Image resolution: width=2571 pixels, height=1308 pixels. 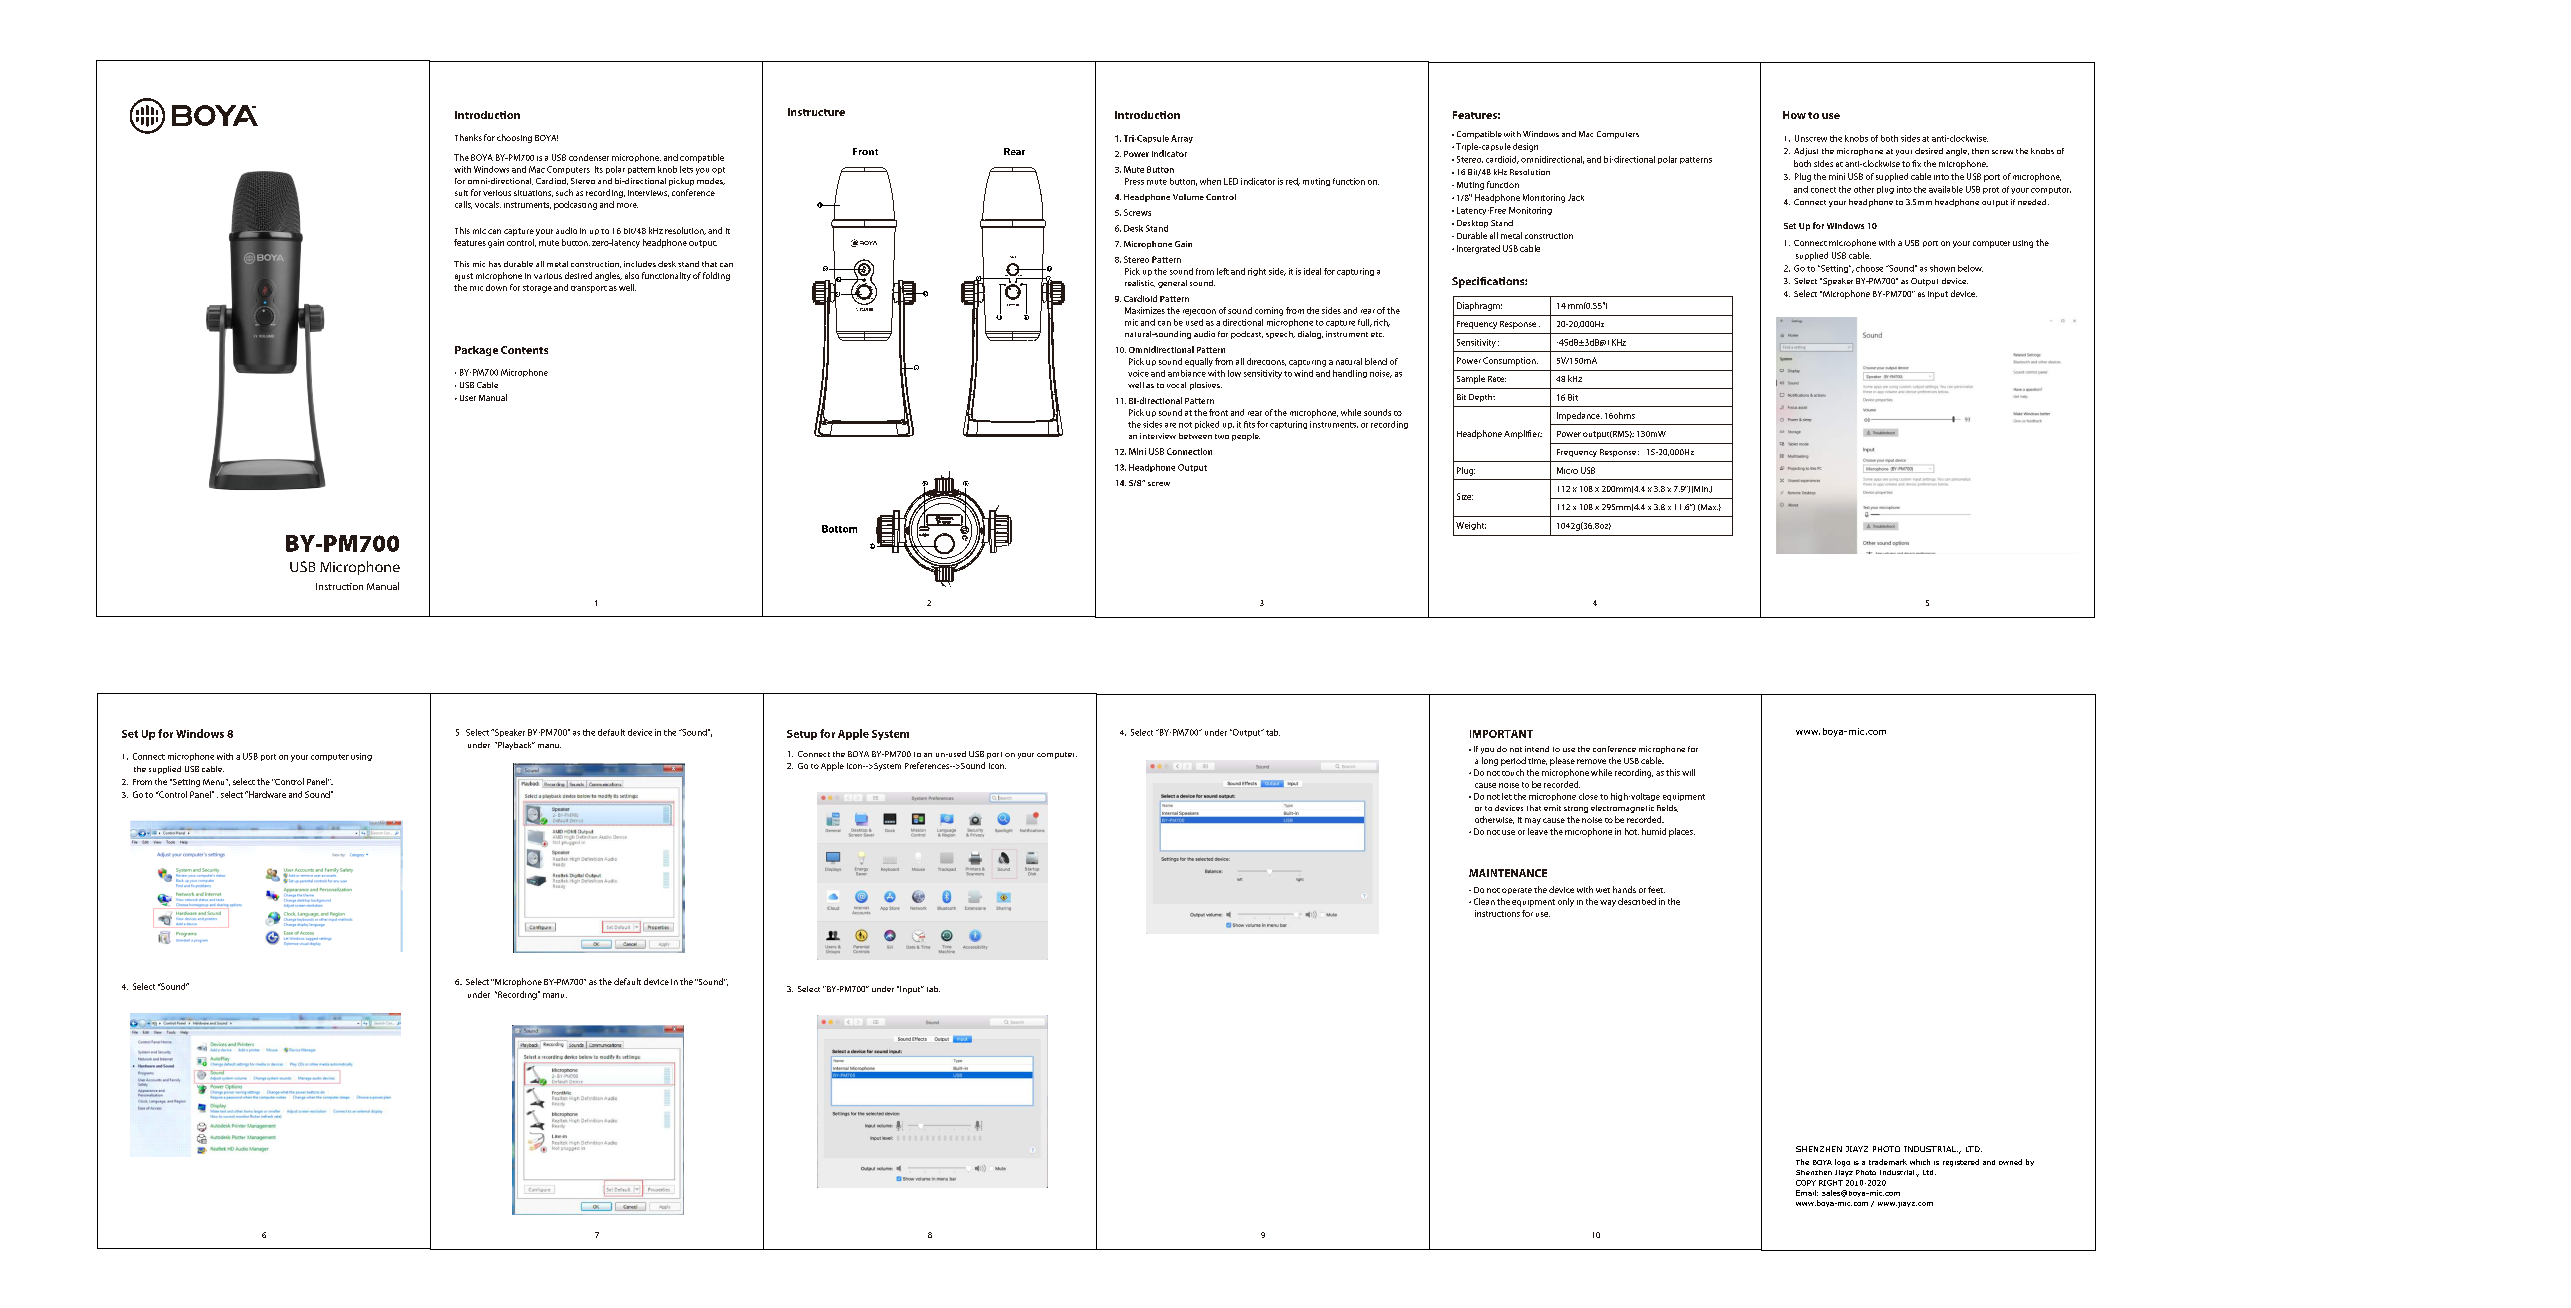 I want to click on between, so click(x=1195, y=436).
